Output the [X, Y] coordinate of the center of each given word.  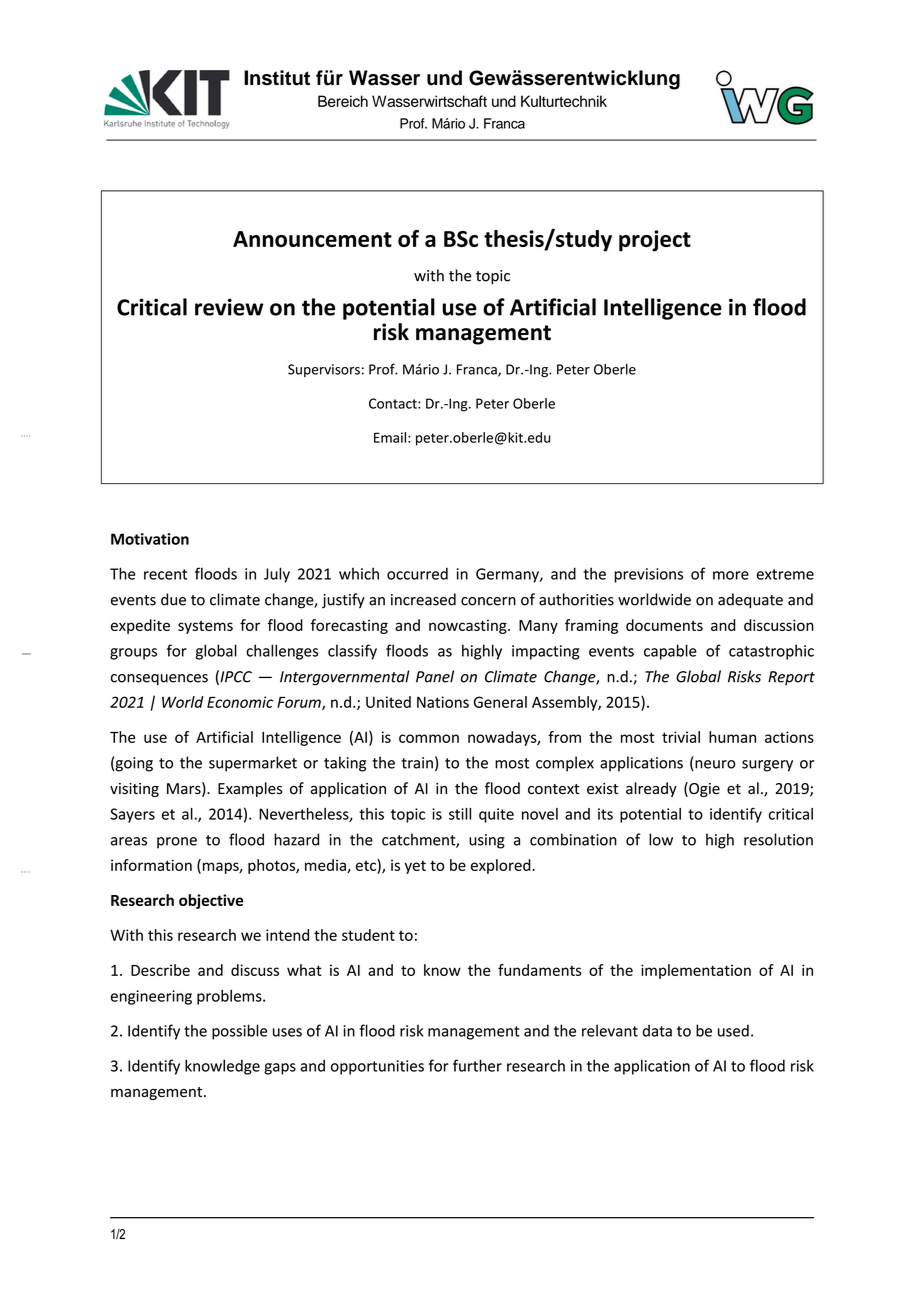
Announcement [312, 239]
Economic [240, 702]
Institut [277, 78]
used [733, 1030]
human [732, 737]
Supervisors [324, 370]
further [477, 1065]
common [429, 738]
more [731, 575]
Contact [394, 403]
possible [240, 1032]
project [655, 241]
